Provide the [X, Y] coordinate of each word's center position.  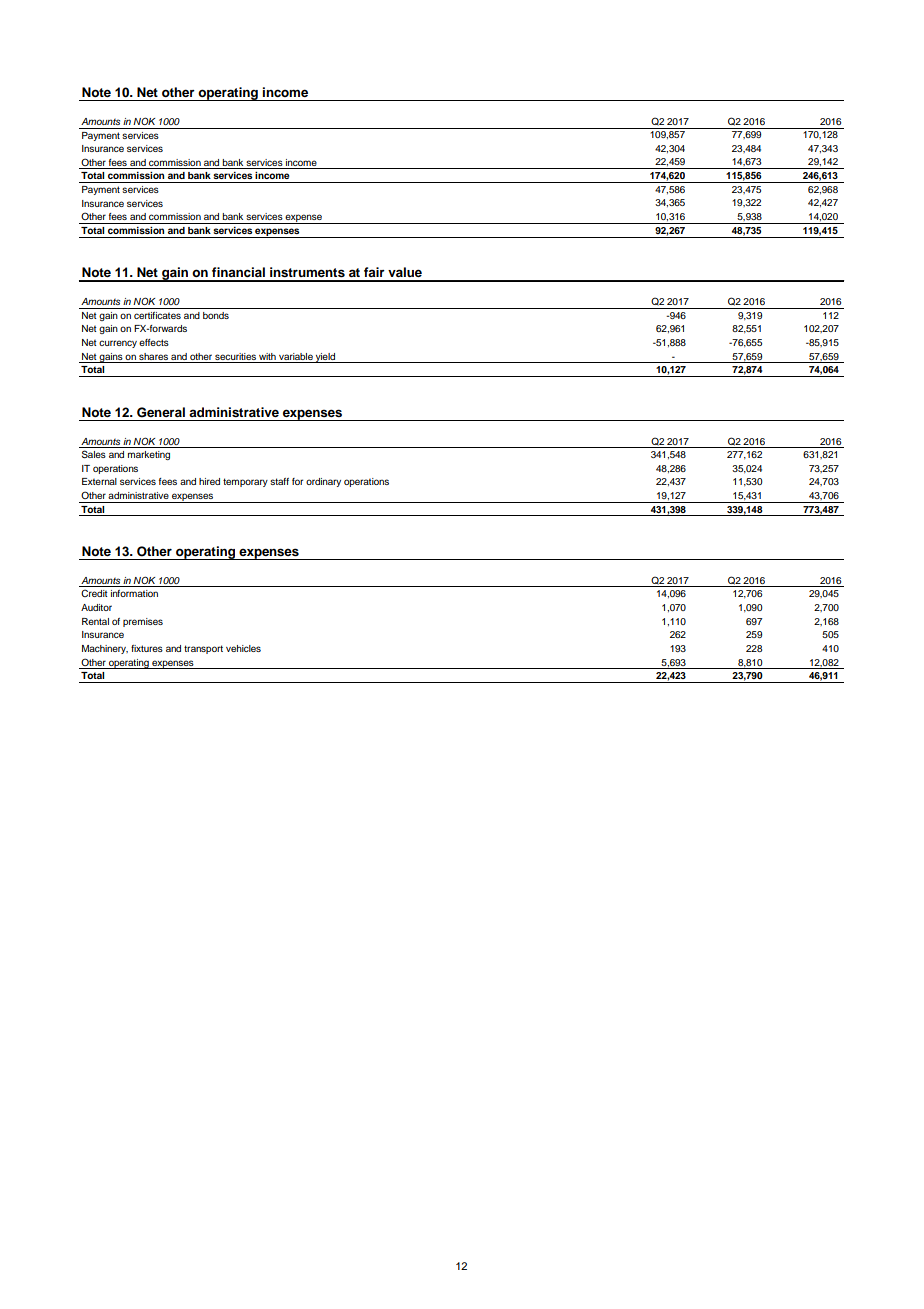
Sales [94, 454]
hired [209, 481]
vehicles [243, 648]
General [161, 412]
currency [118, 344]
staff [279, 481]
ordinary [323, 482]
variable [296, 356]
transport [203, 649]
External [99, 481]
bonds [216, 315]
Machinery [105, 649]
